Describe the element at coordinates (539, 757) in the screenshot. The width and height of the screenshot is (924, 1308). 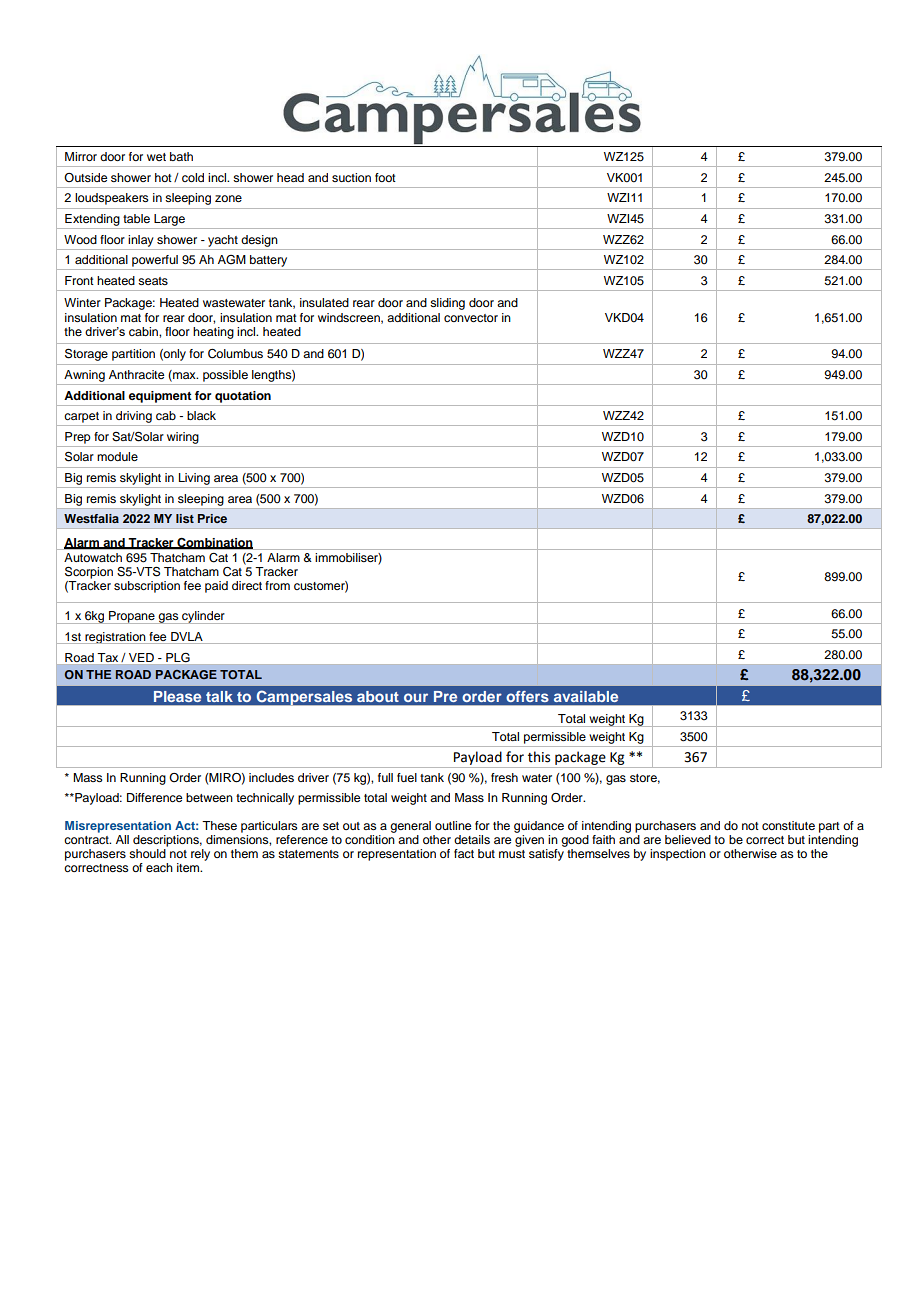
I see `this` at that location.
